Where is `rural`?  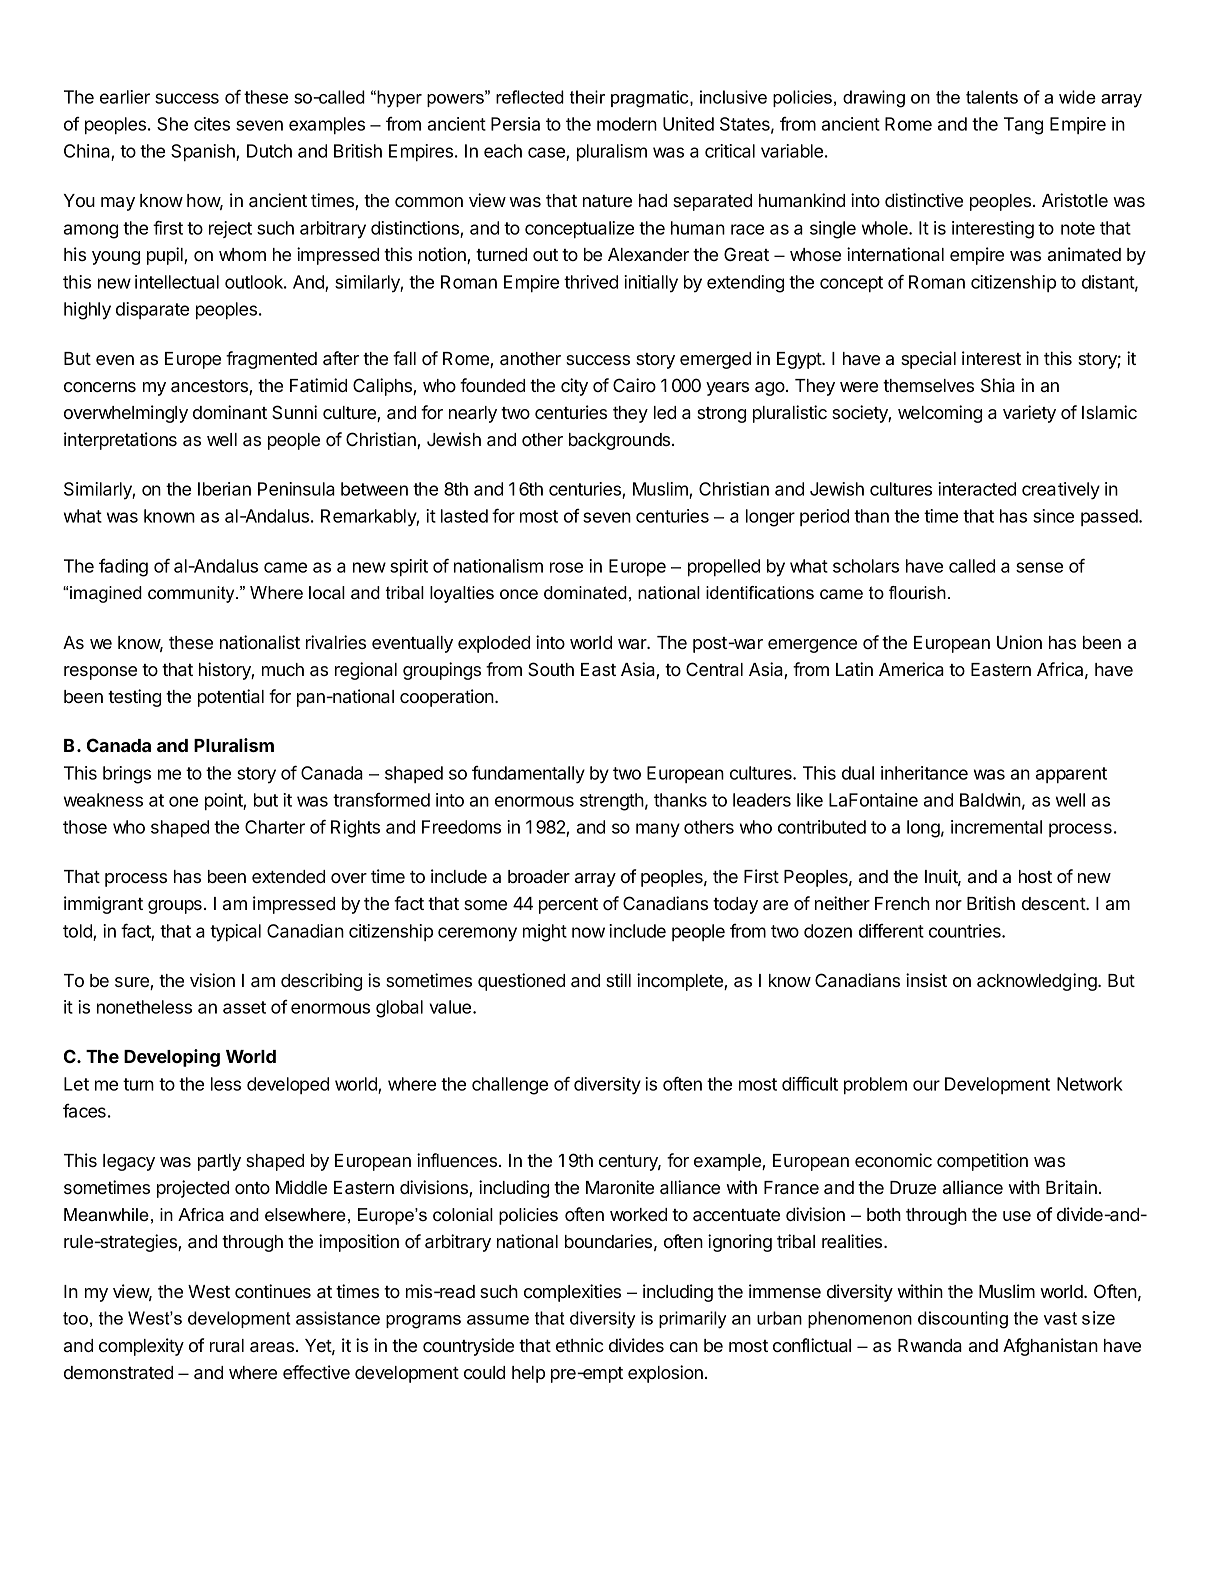 rural is located at coordinates (227, 1345).
